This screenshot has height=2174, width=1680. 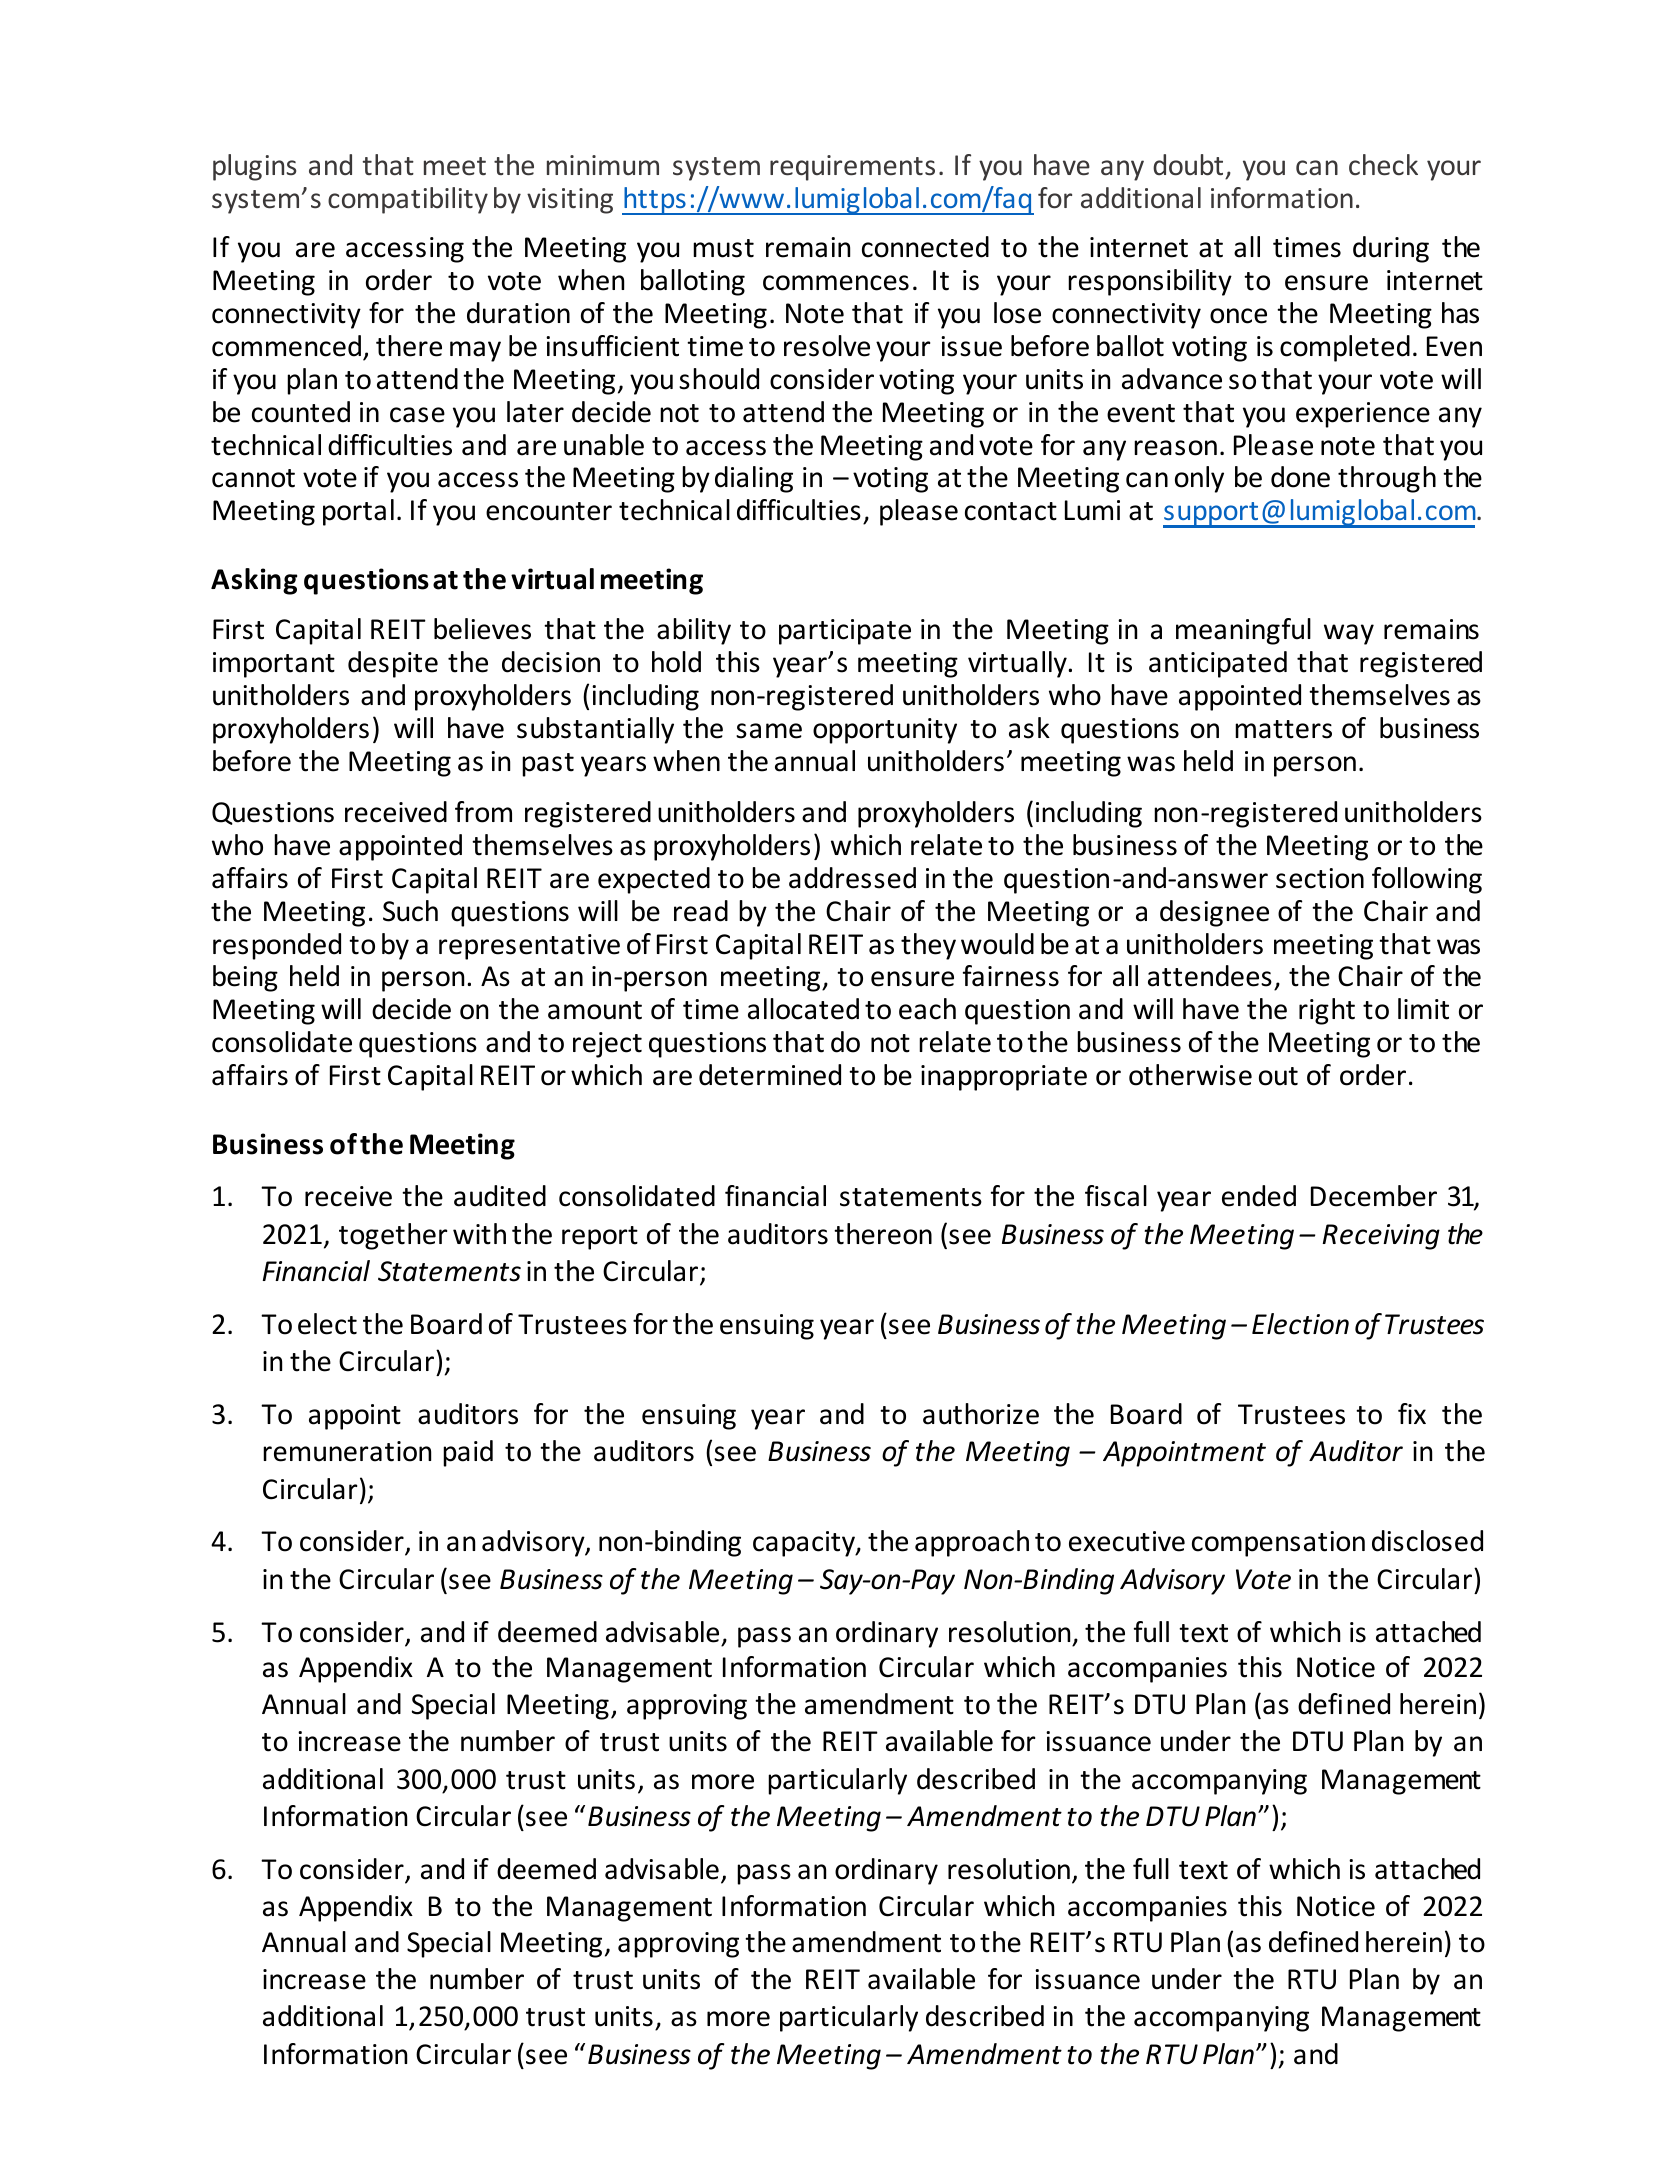 I want to click on remuneration, so click(x=347, y=1451).
